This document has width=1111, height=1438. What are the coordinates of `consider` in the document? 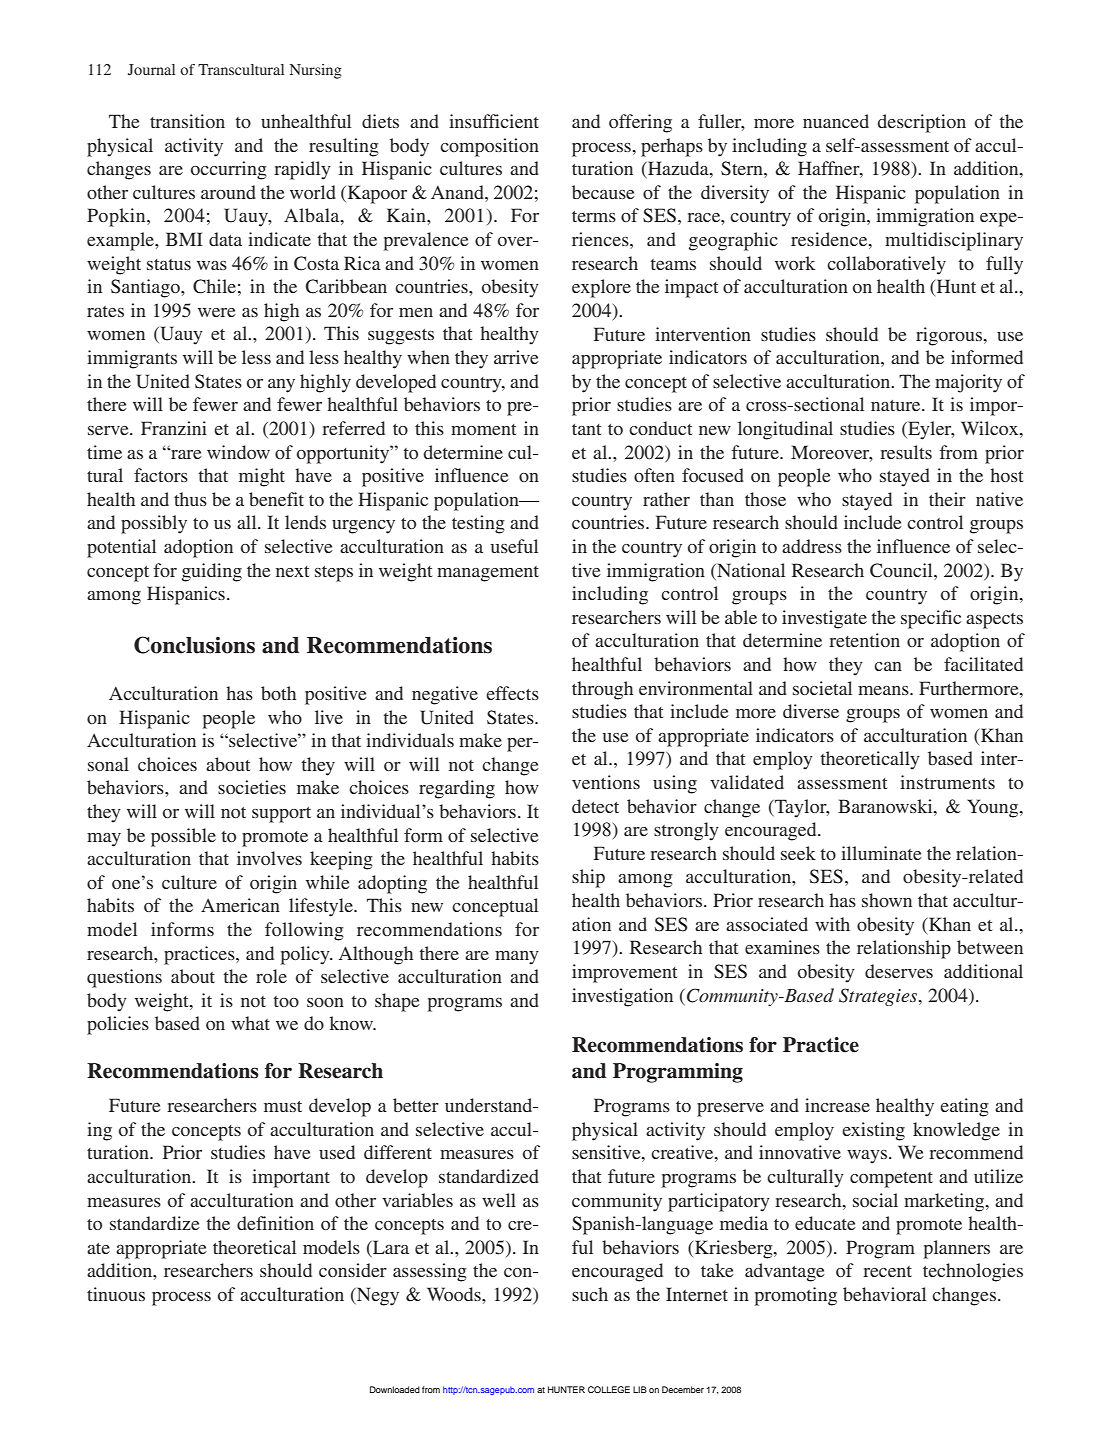 It's located at (353, 1270).
